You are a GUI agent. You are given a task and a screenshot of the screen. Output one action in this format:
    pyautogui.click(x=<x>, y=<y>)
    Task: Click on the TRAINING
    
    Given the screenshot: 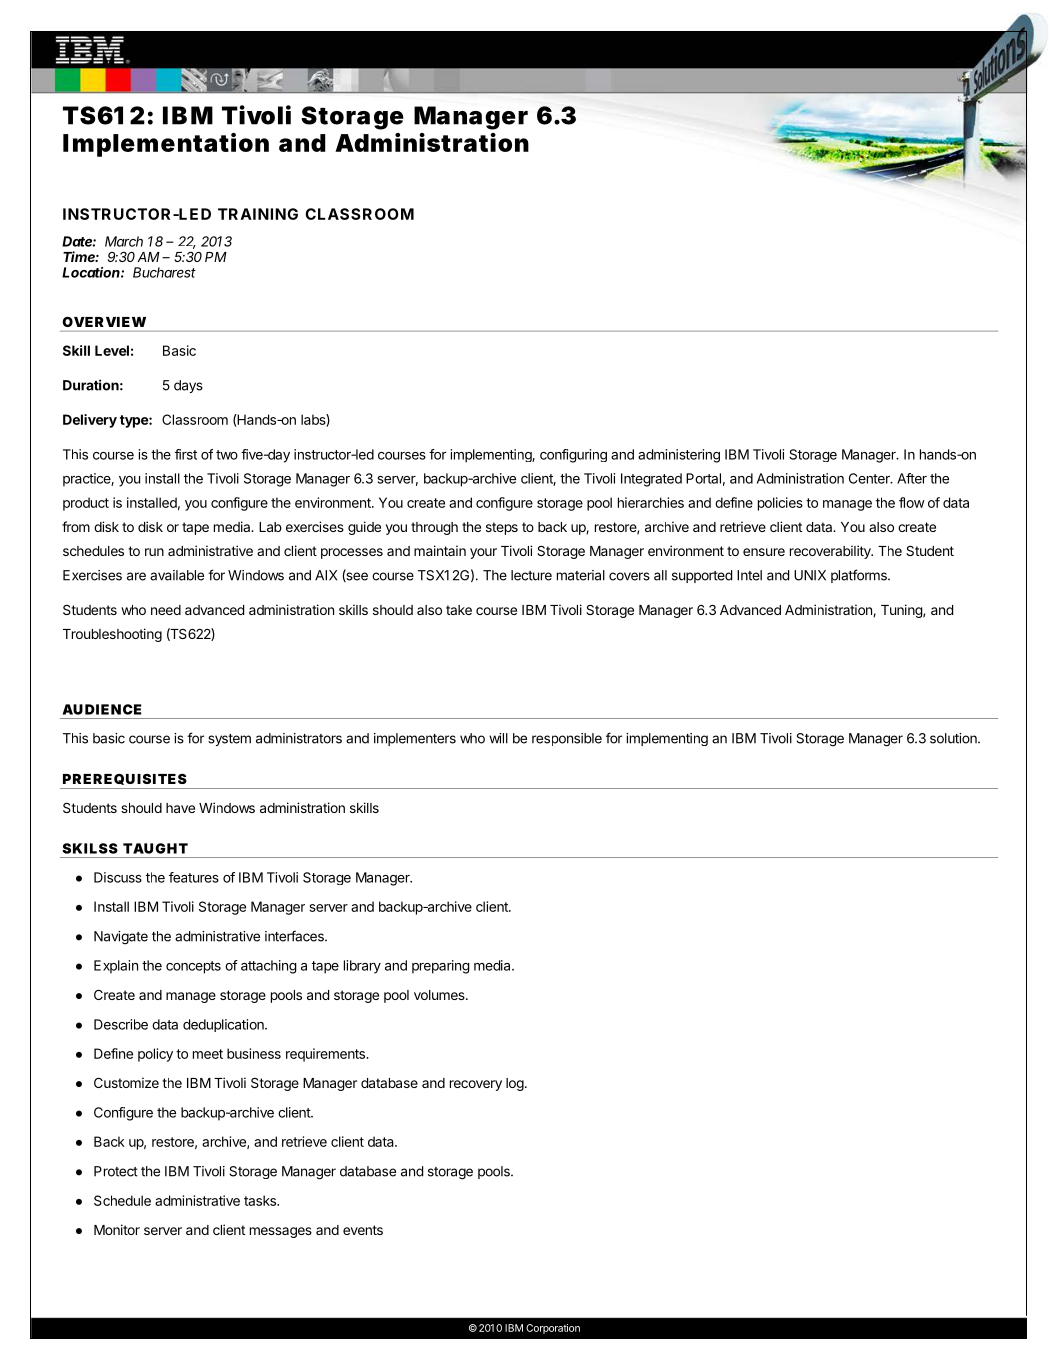 What is the action you would take?
    pyautogui.click(x=258, y=214)
